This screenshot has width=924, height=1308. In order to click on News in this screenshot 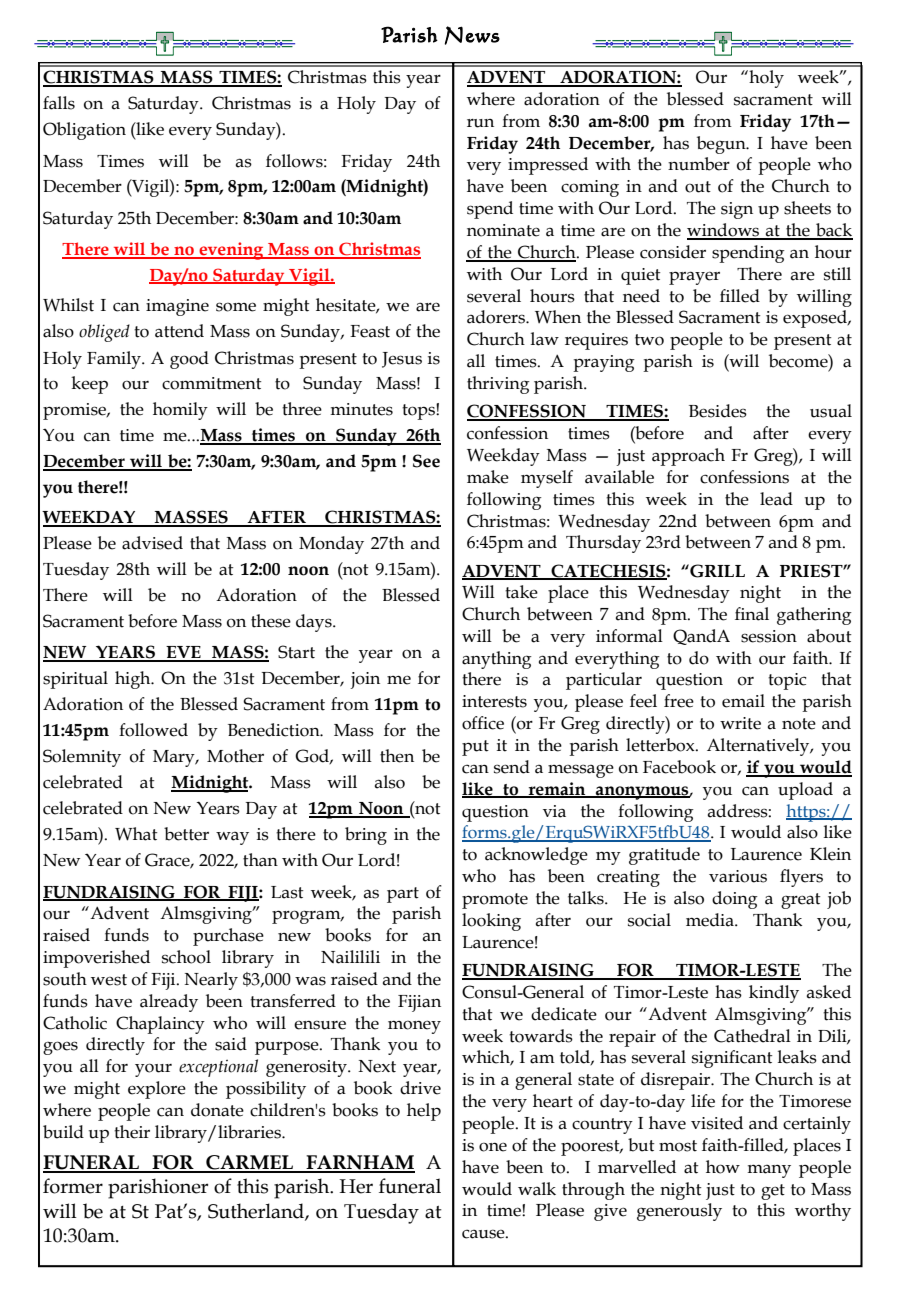, I will do `click(472, 35)`.
